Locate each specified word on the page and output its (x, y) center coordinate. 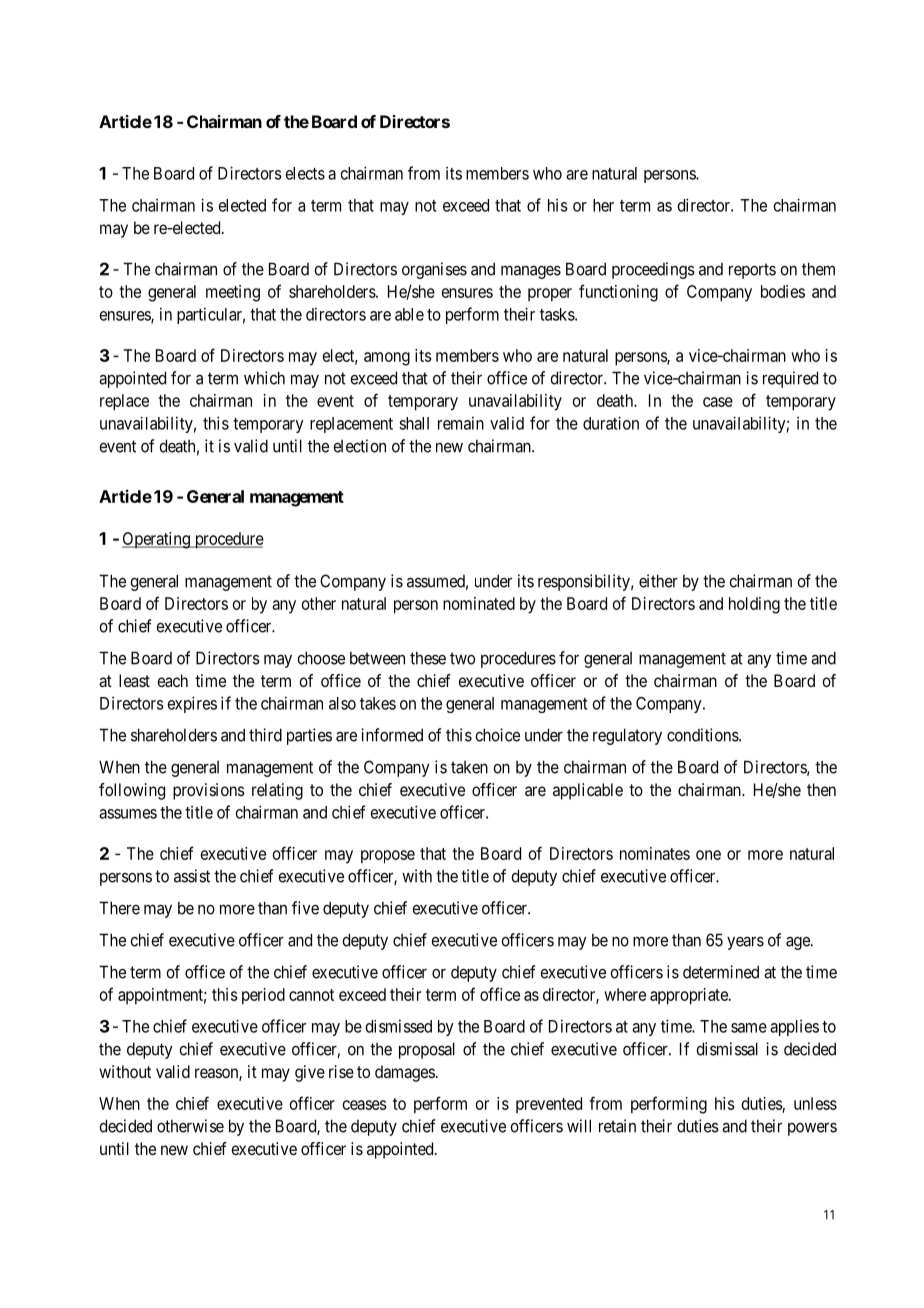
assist (192, 876)
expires (192, 704)
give (310, 1073)
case (718, 402)
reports (752, 271)
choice (497, 735)
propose (388, 857)
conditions (703, 735)
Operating (157, 540)
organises (434, 270)
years (745, 943)
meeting (233, 293)
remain (461, 423)
